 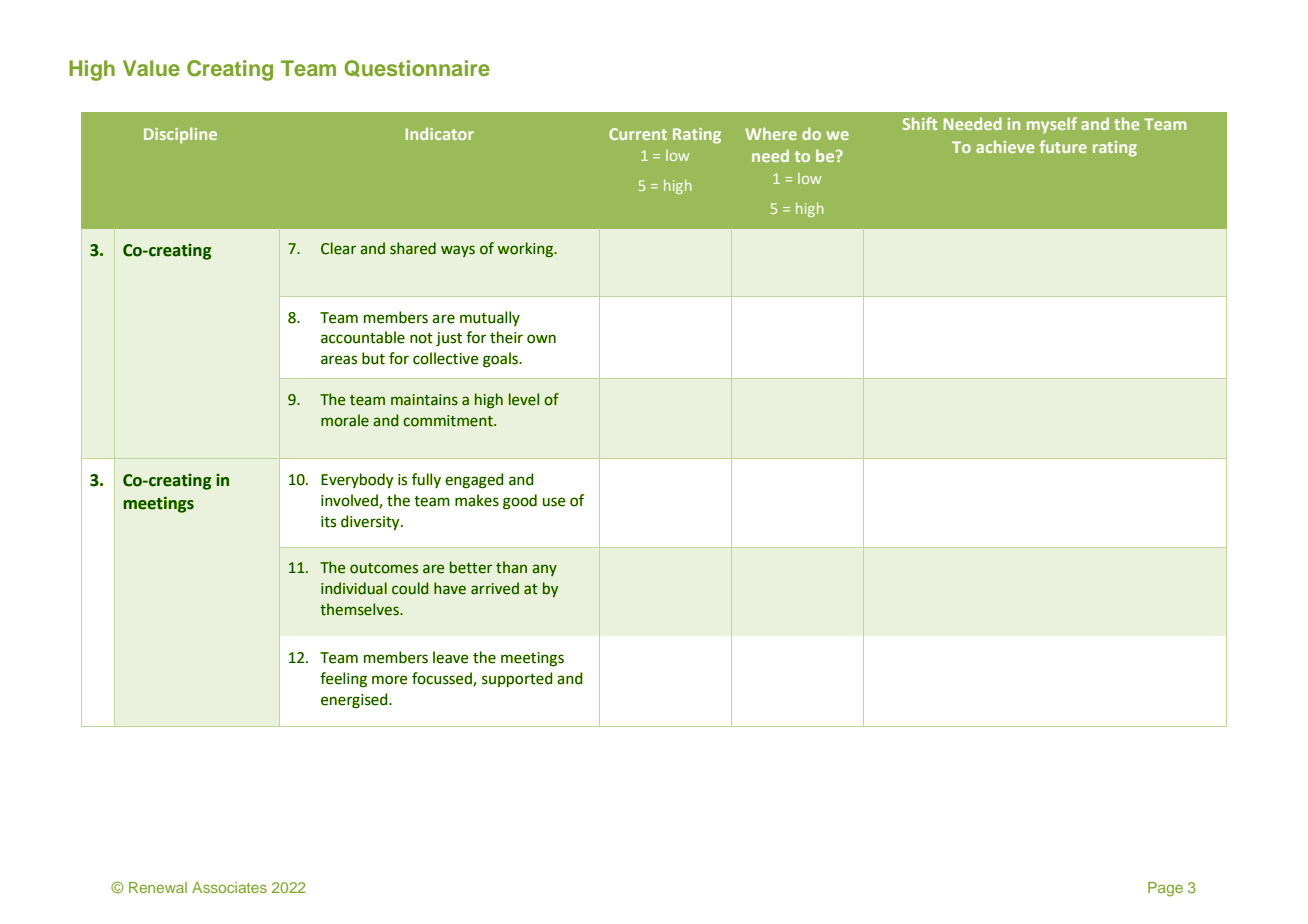 I want to click on Everybody, so click(x=357, y=481).
